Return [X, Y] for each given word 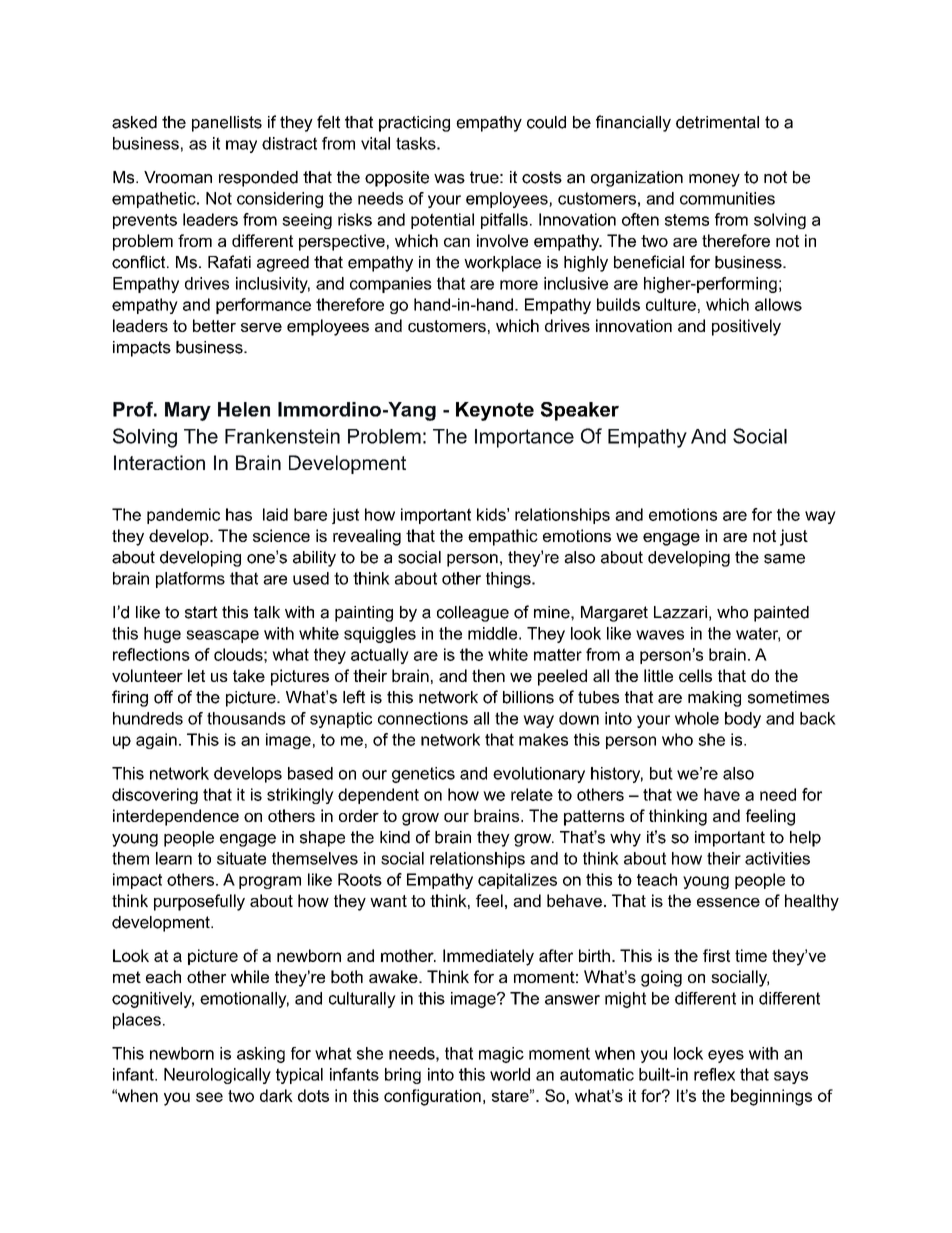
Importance [524, 438]
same [784, 559]
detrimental [717, 122]
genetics [423, 775]
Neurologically [217, 1076]
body [743, 720]
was [449, 179]
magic [501, 1055]
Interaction [159, 462]
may [241, 146]
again [156, 741]
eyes [726, 1056]
